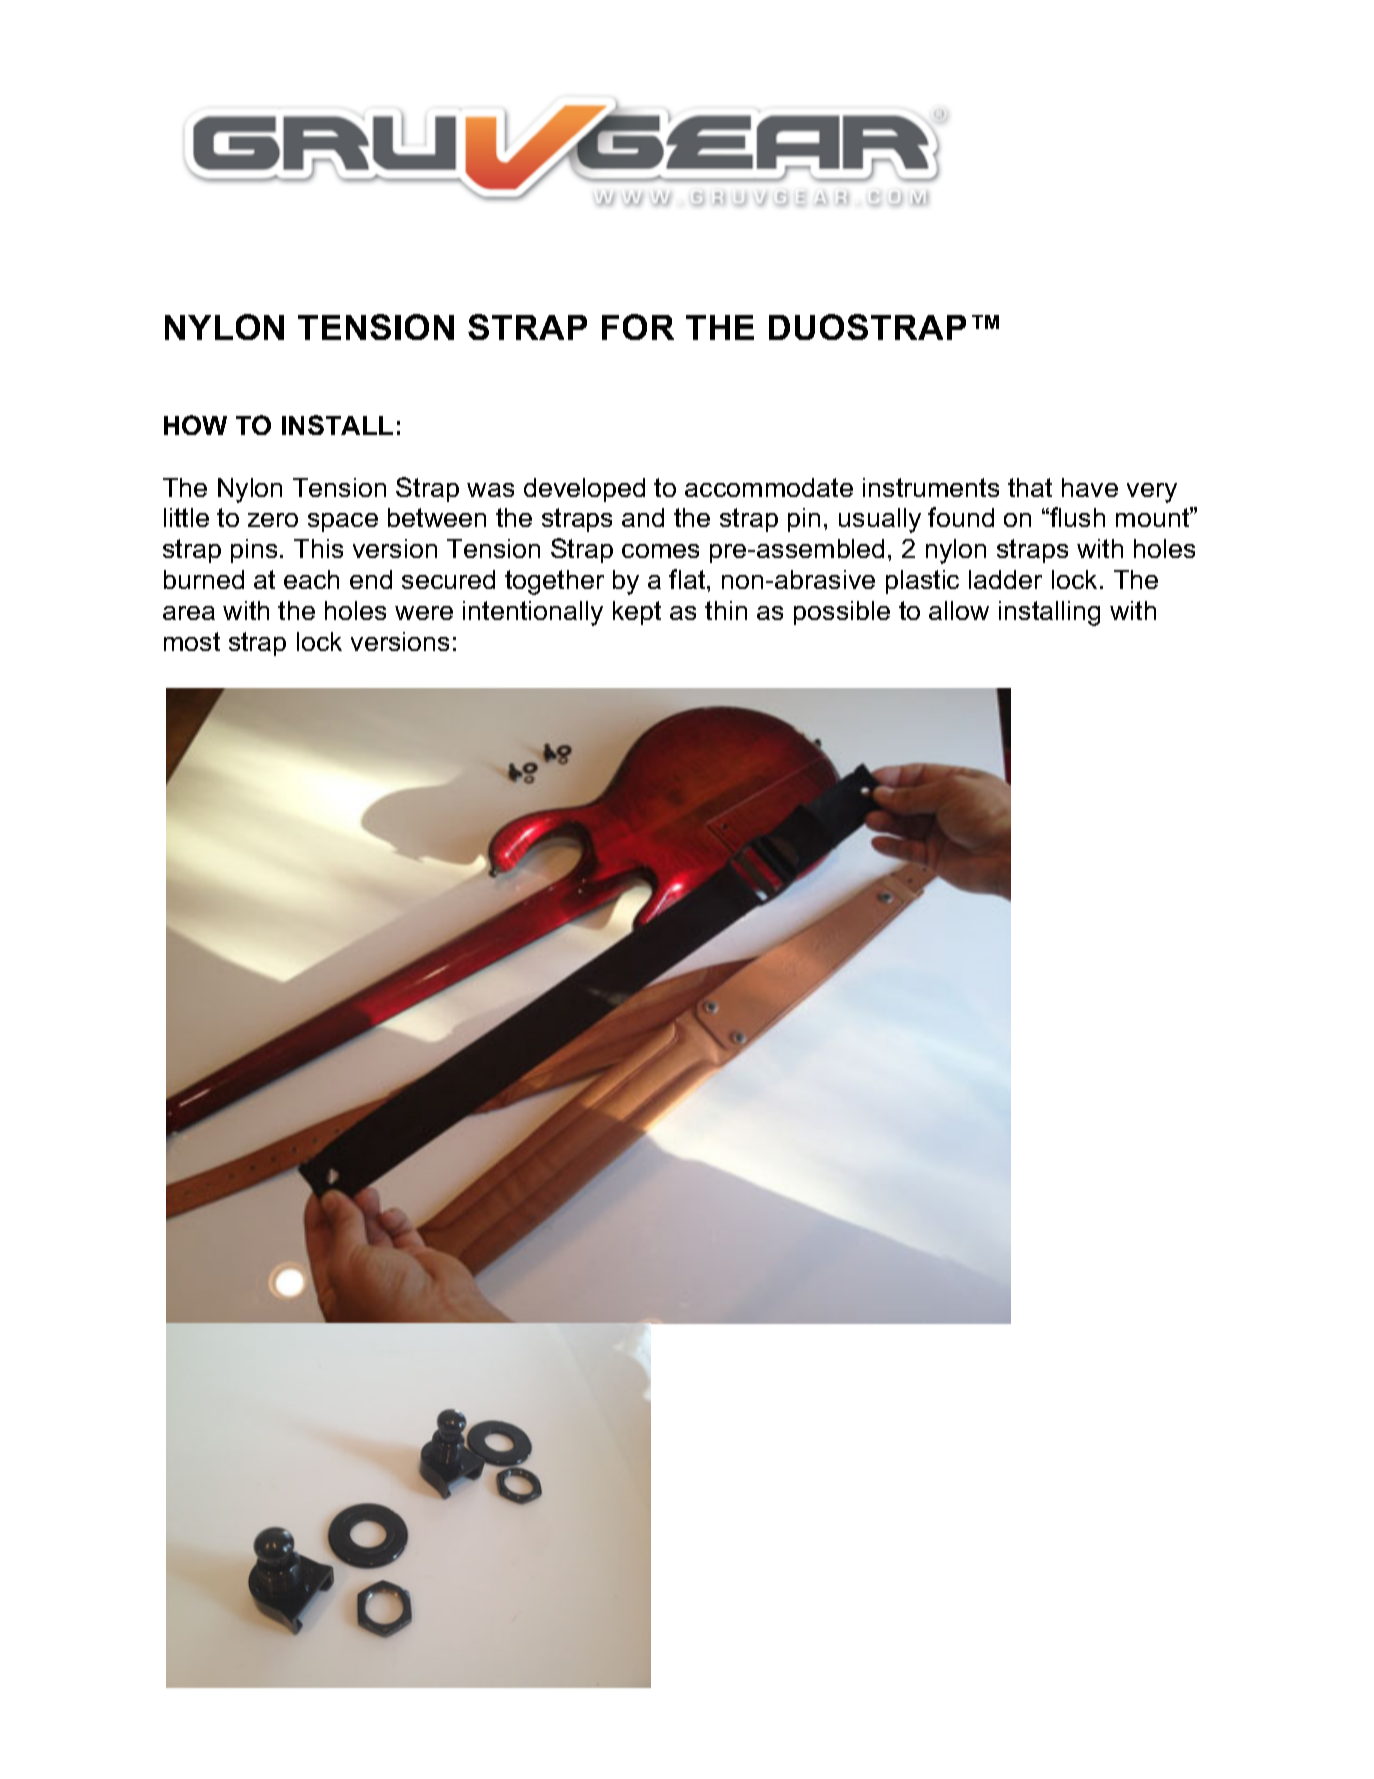  What do you see at coordinates (192, 641) in the screenshot?
I see `most` at bounding box center [192, 641].
